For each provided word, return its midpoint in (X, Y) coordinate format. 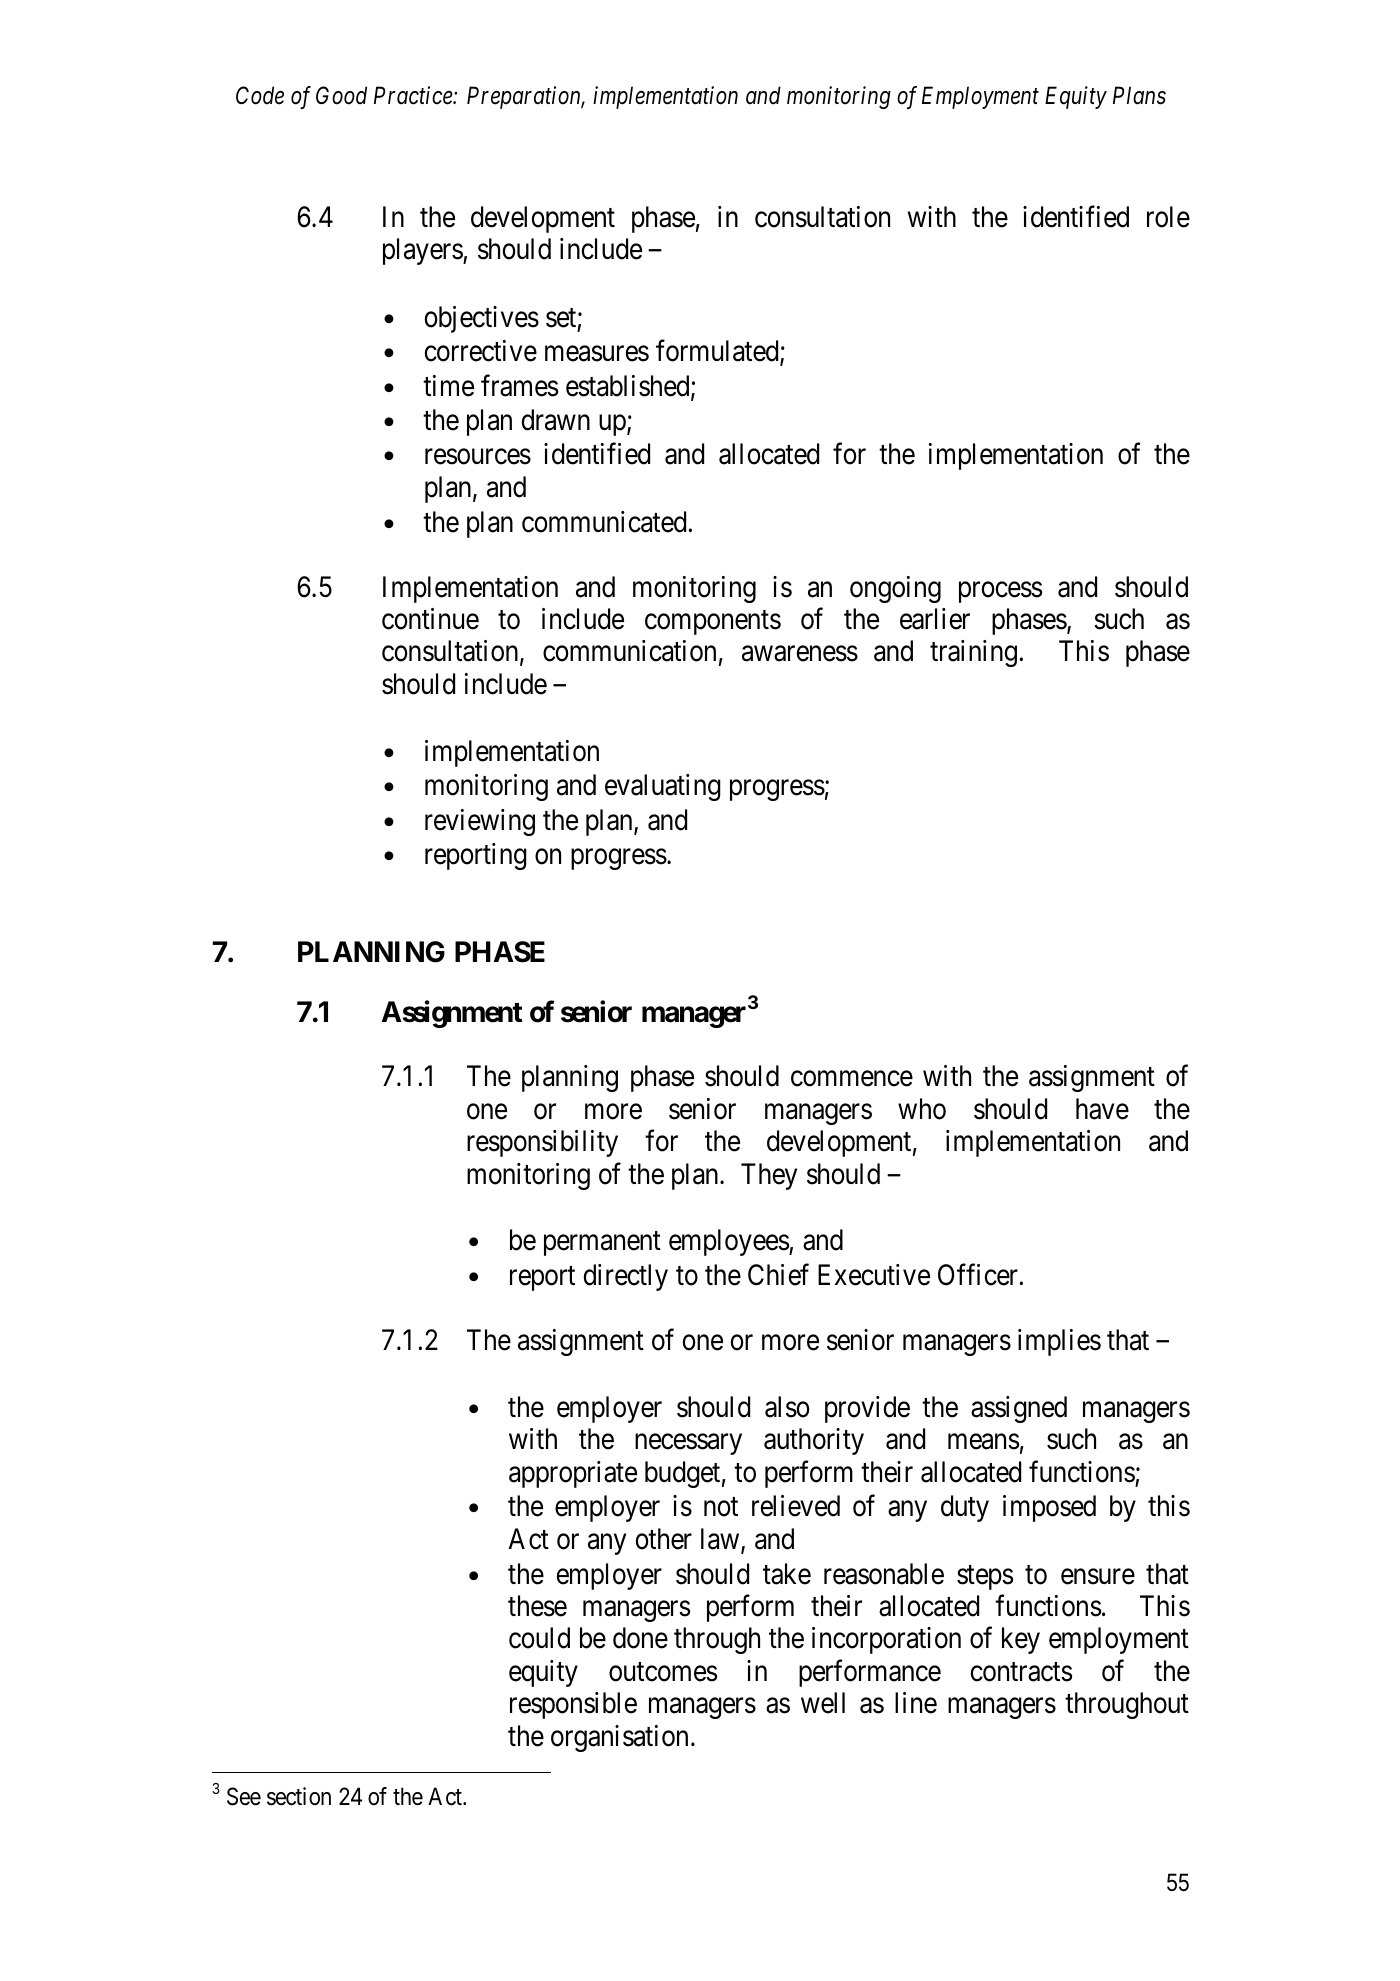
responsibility (542, 1143)
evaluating (663, 787)
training (973, 653)
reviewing (480, 822)
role (1168, 217)
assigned (1019, 1409)
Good (341, 95)
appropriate (573, 1474)
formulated (718, 352)
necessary (688, 1444)
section (299, 1796)
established (629, 387)
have (1102, 1109)
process (1000, 592)
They (769, 1176)
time (448, 386)
